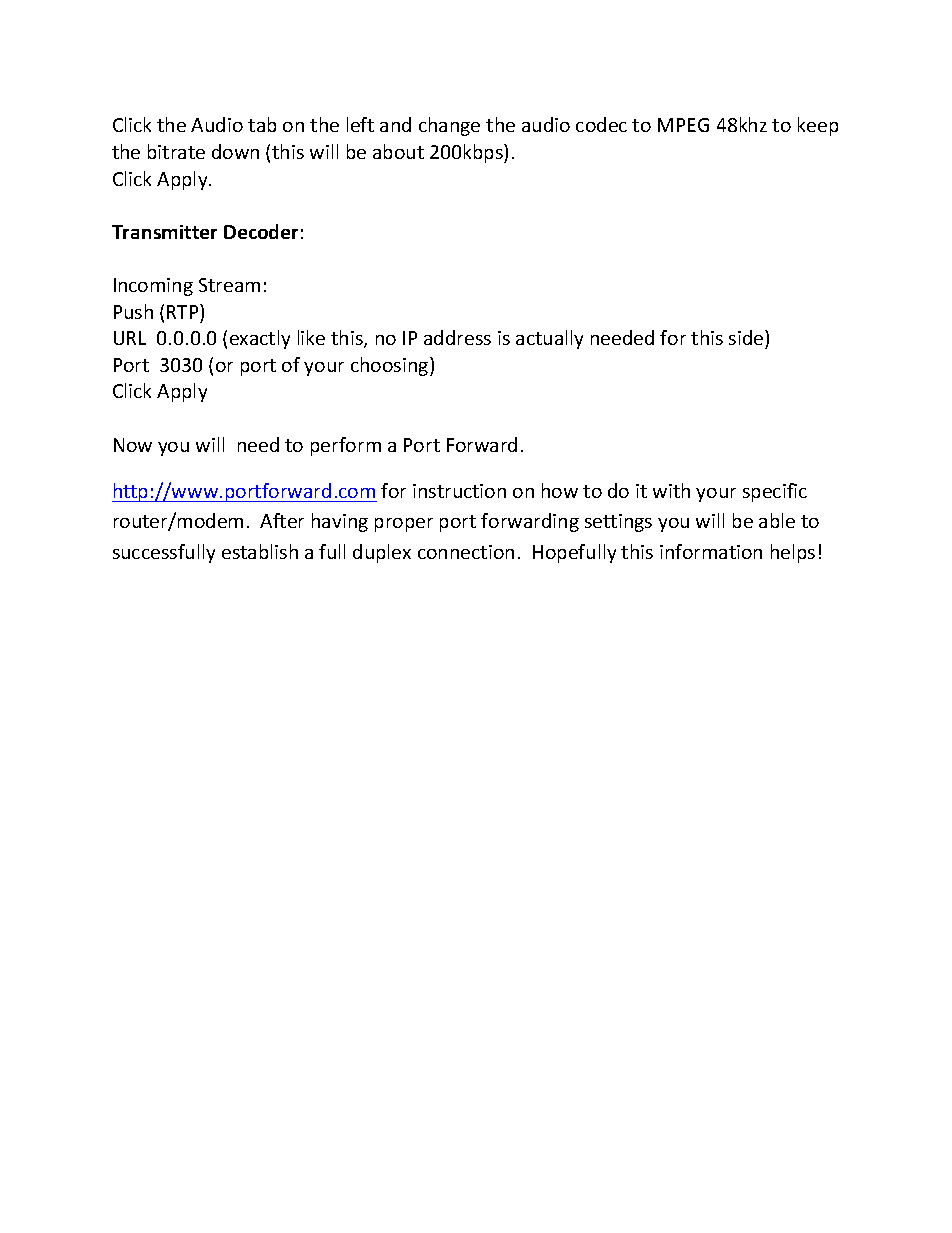 The height and width of the document is (1233, 952). Describe the element at coordinates (260, 339) in the document. I see `exactly` at that location.
